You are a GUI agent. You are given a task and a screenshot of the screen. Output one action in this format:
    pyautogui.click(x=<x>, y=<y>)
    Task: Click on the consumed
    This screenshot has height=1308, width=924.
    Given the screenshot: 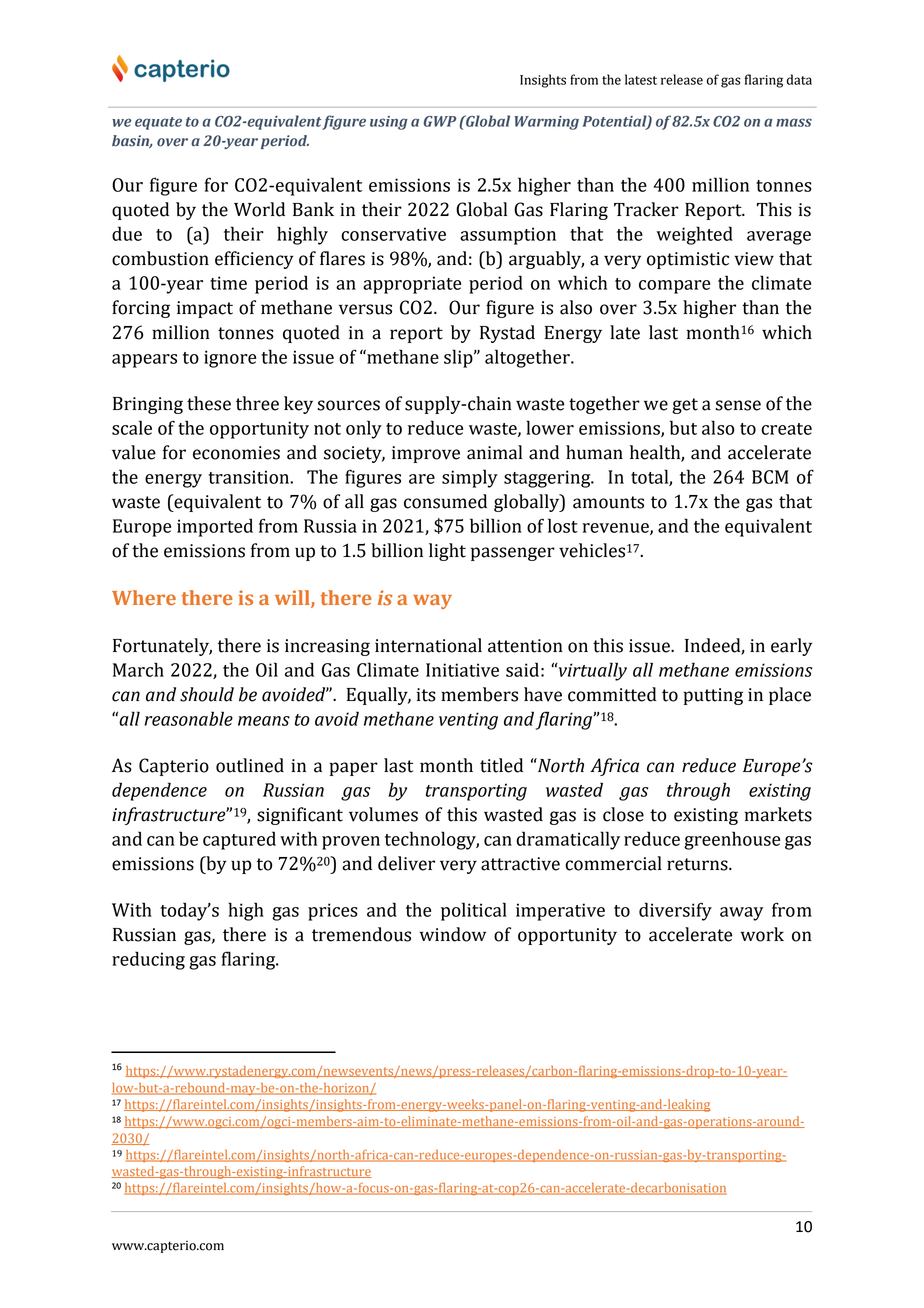 What is the action you would take?
    pyautogui.click(x=445, y=501)
